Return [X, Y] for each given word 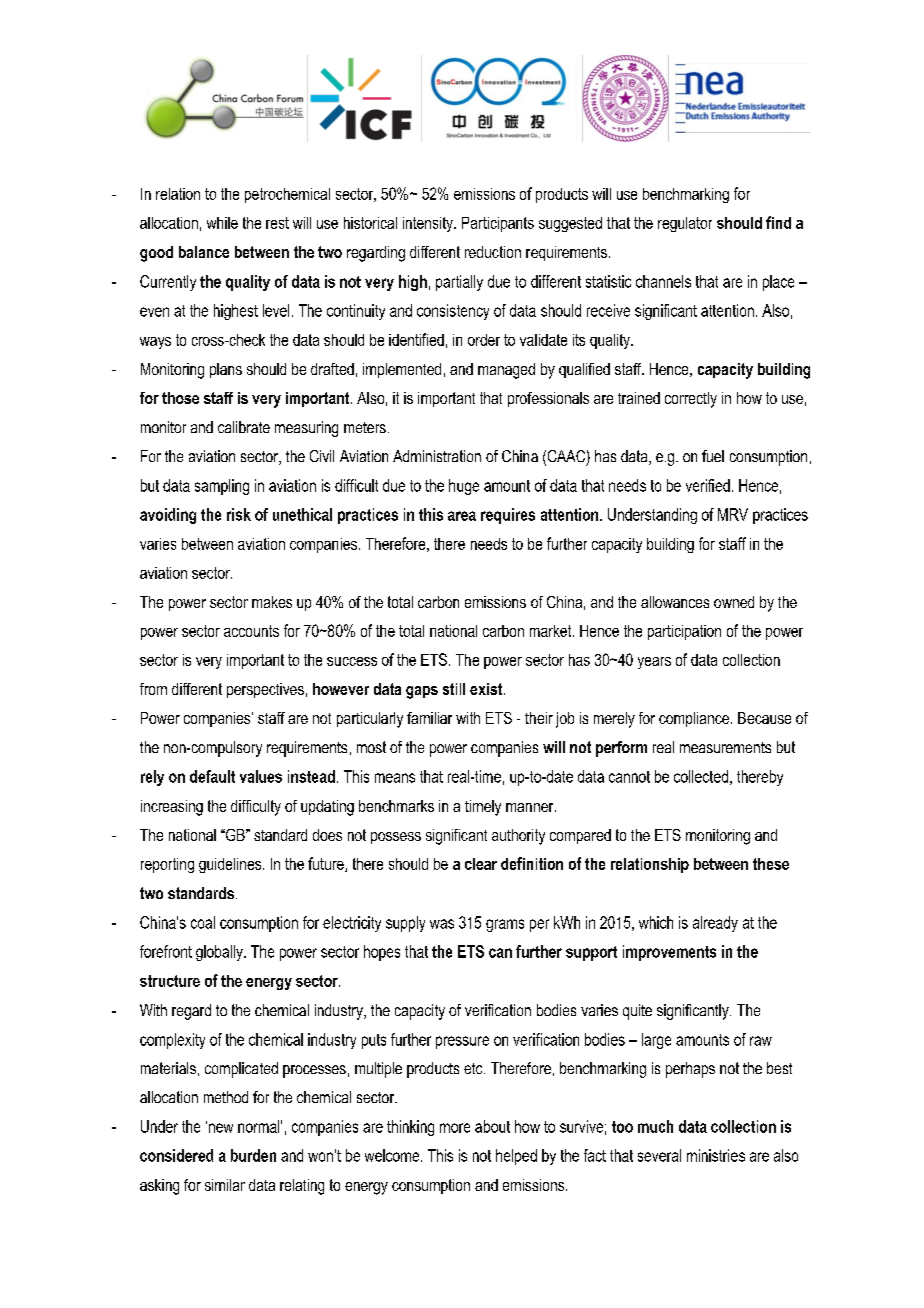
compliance [694, 719]
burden [253, 1155]
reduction [493, 252]
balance [204, 252]
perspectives [265, 690]
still [454, 689]
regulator [685, 224]
